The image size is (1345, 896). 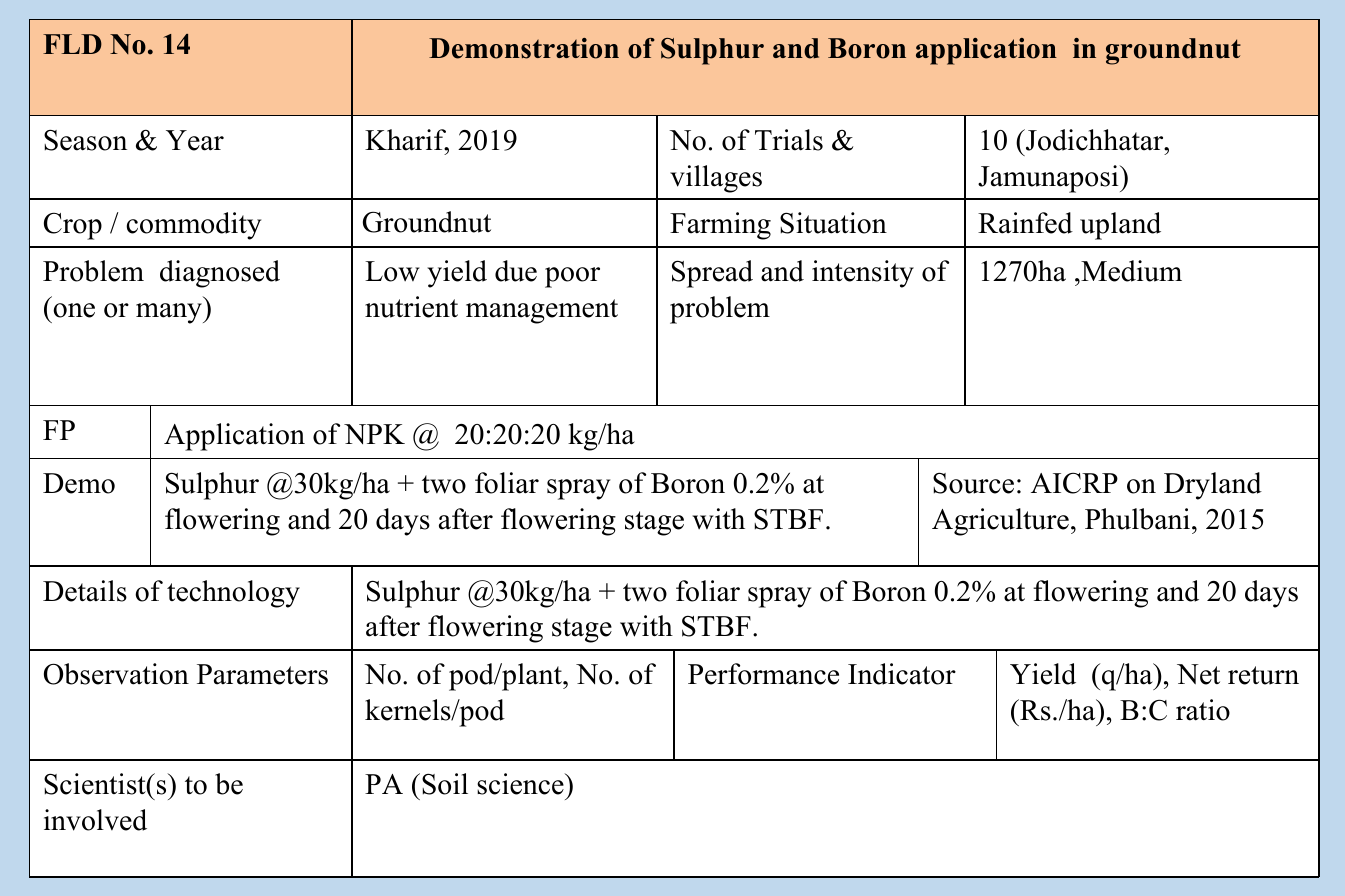 What do you see at coordinates (521, 784) in the document?
I see `science` at bounding box center [521, 784].
